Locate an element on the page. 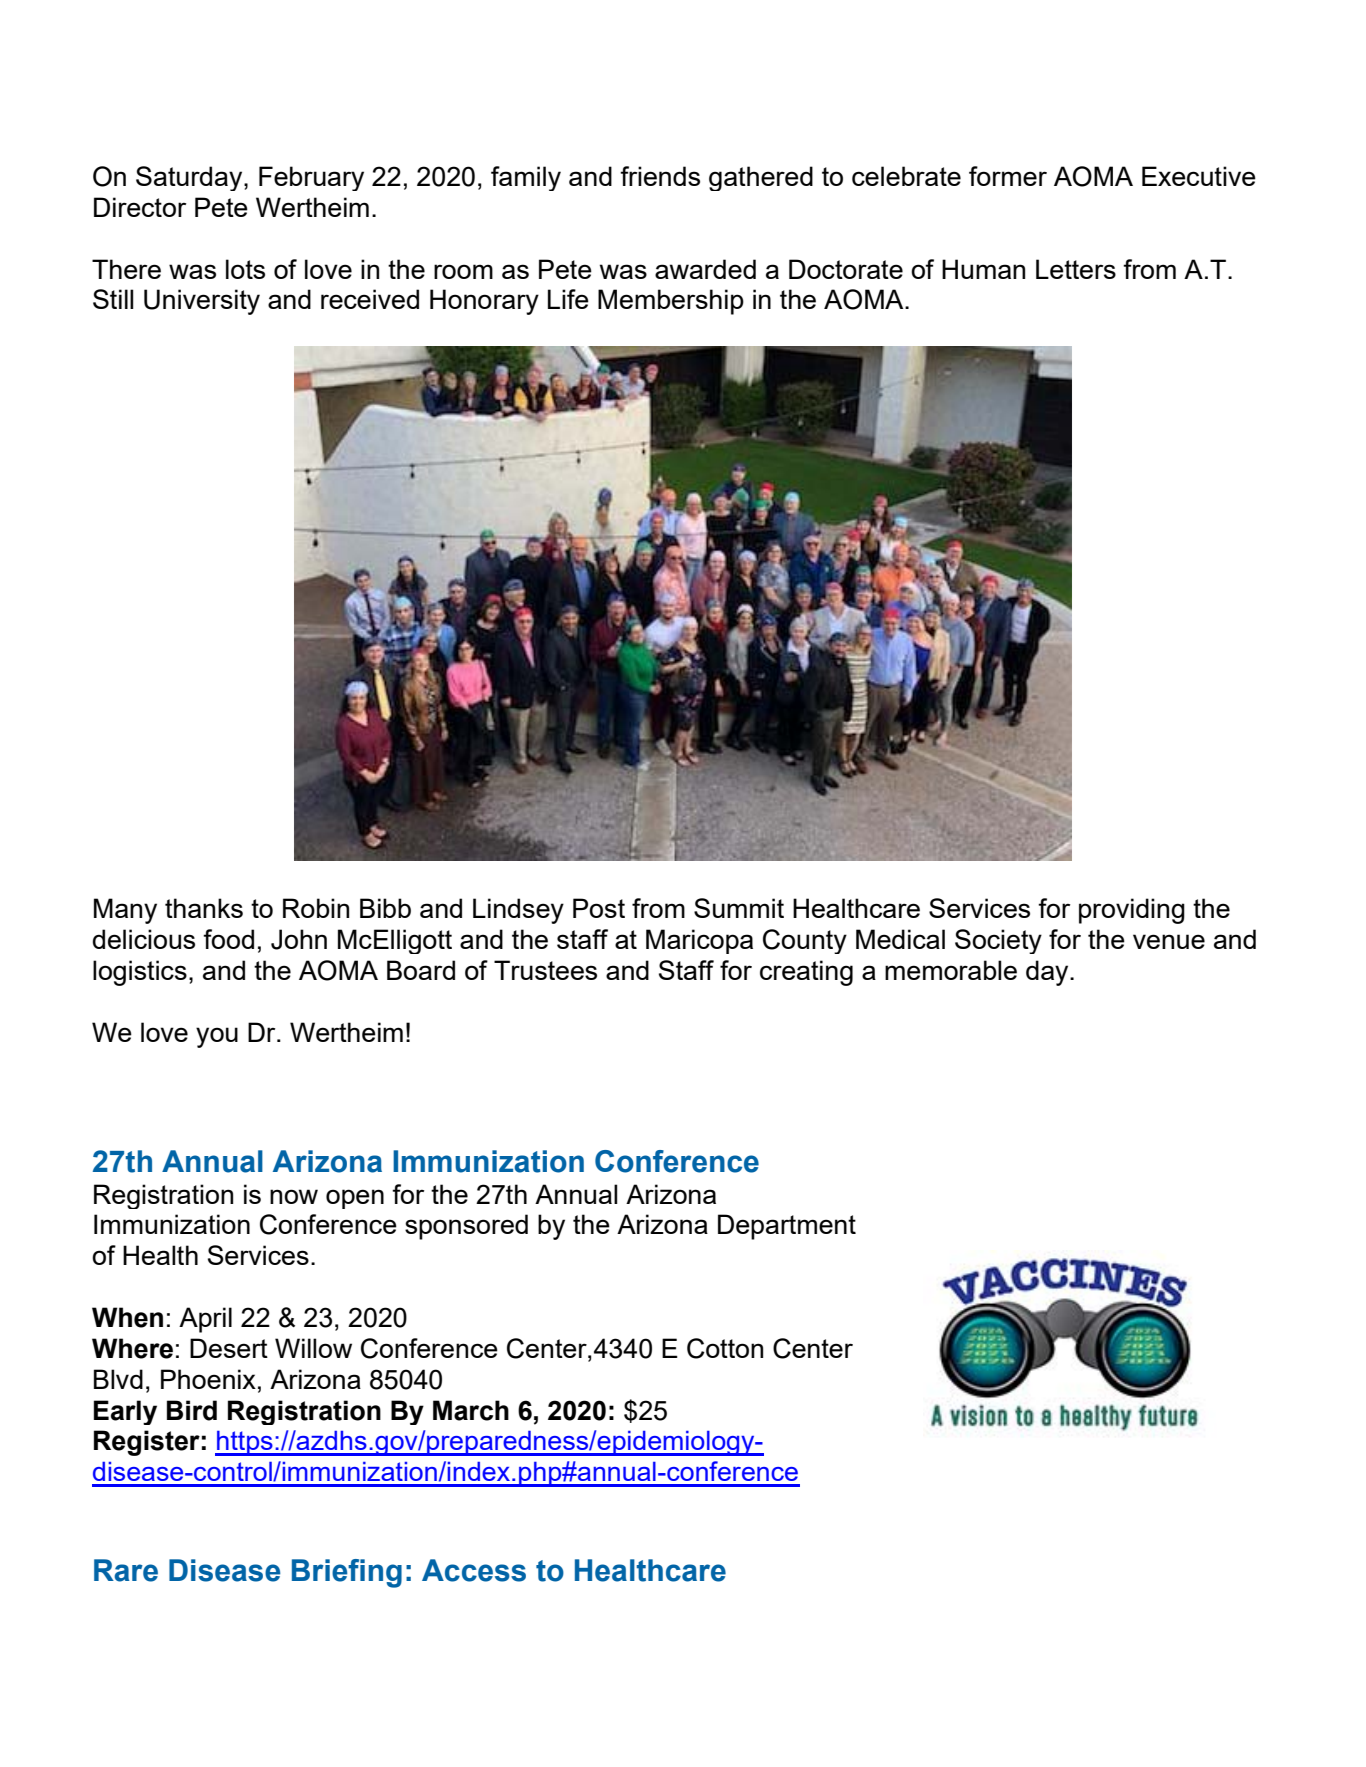 The image size is (1366, 1767). Trustees is located at coordinates (545, 970).
